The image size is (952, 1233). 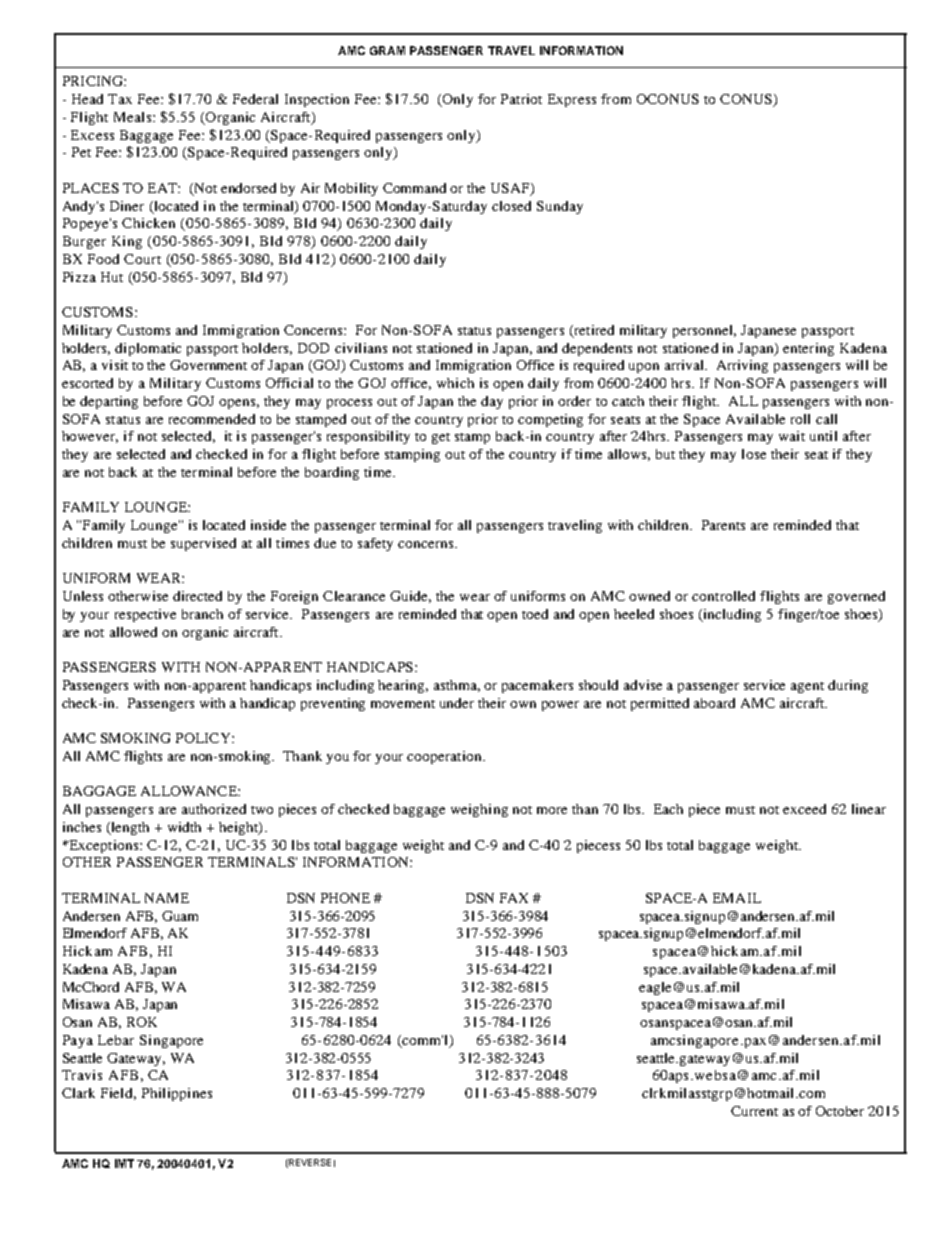 I want to click on Current, so click(x=754, y=1111).
